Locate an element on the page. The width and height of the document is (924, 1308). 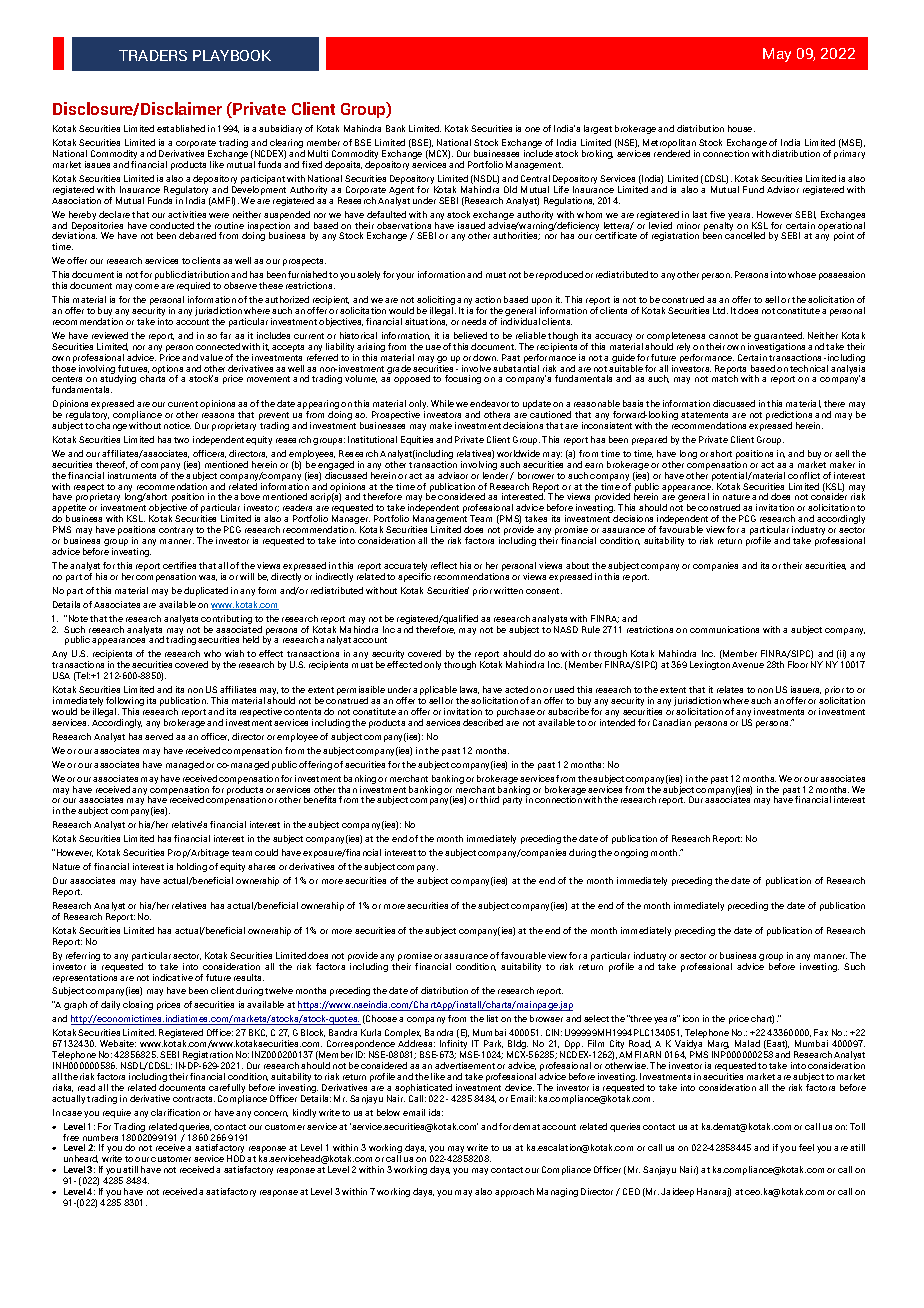
predictions is located at coordinates (790, 417).
